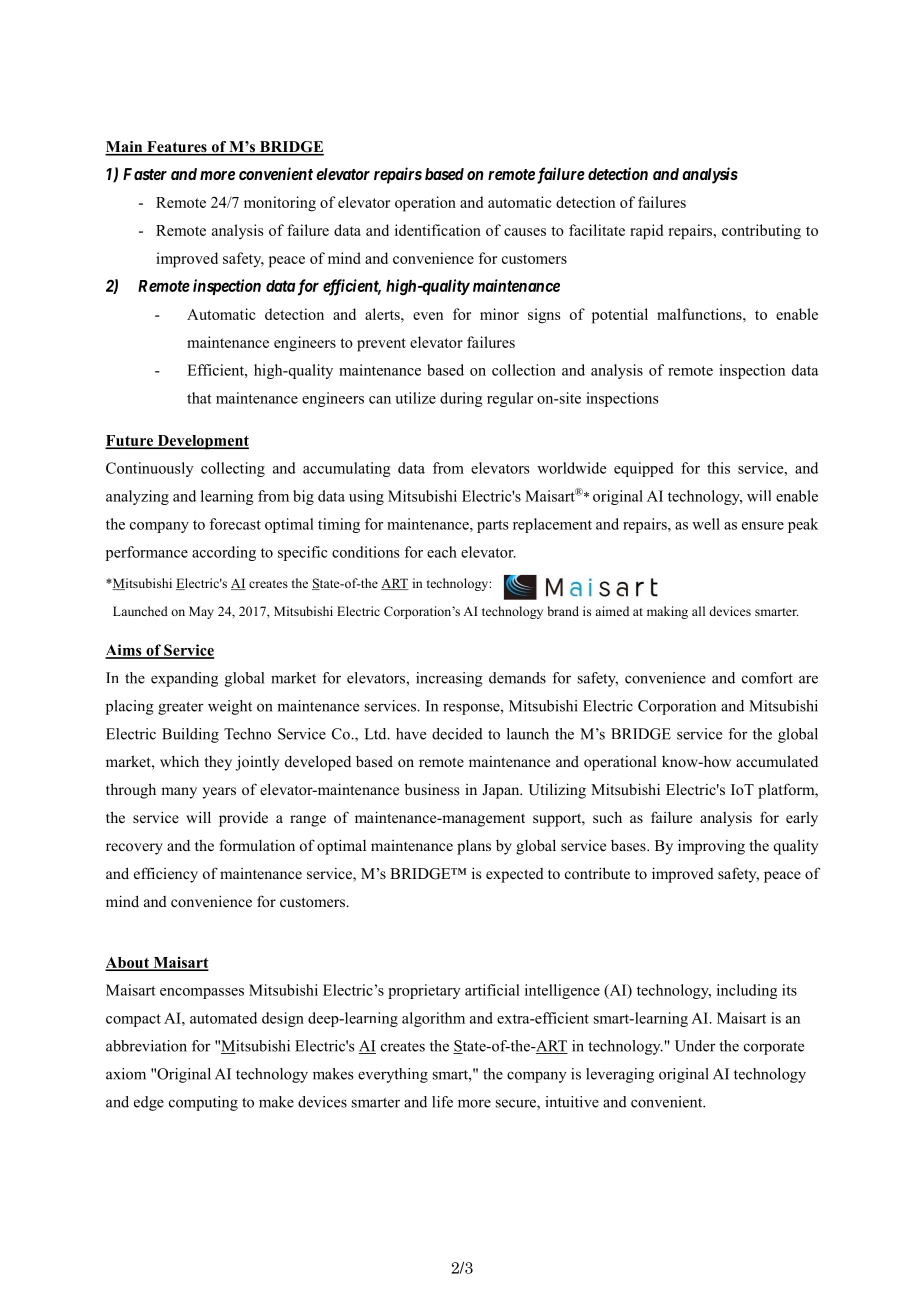  Describe the element at coordinates (218, 763) in the screenshot. I see `they` at that location.
